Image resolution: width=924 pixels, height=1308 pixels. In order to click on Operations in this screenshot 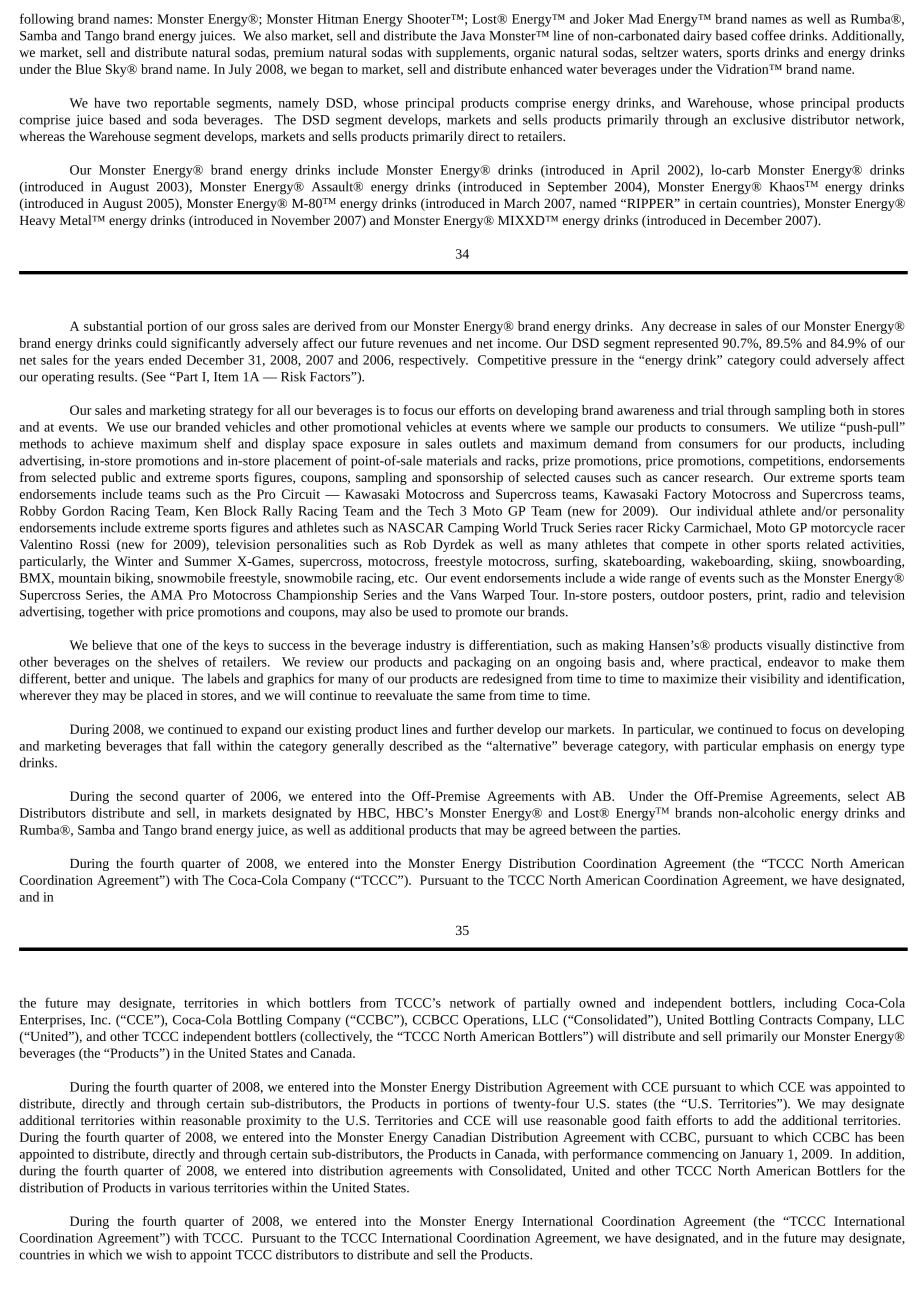, I will do `click(494, 1021)`.
